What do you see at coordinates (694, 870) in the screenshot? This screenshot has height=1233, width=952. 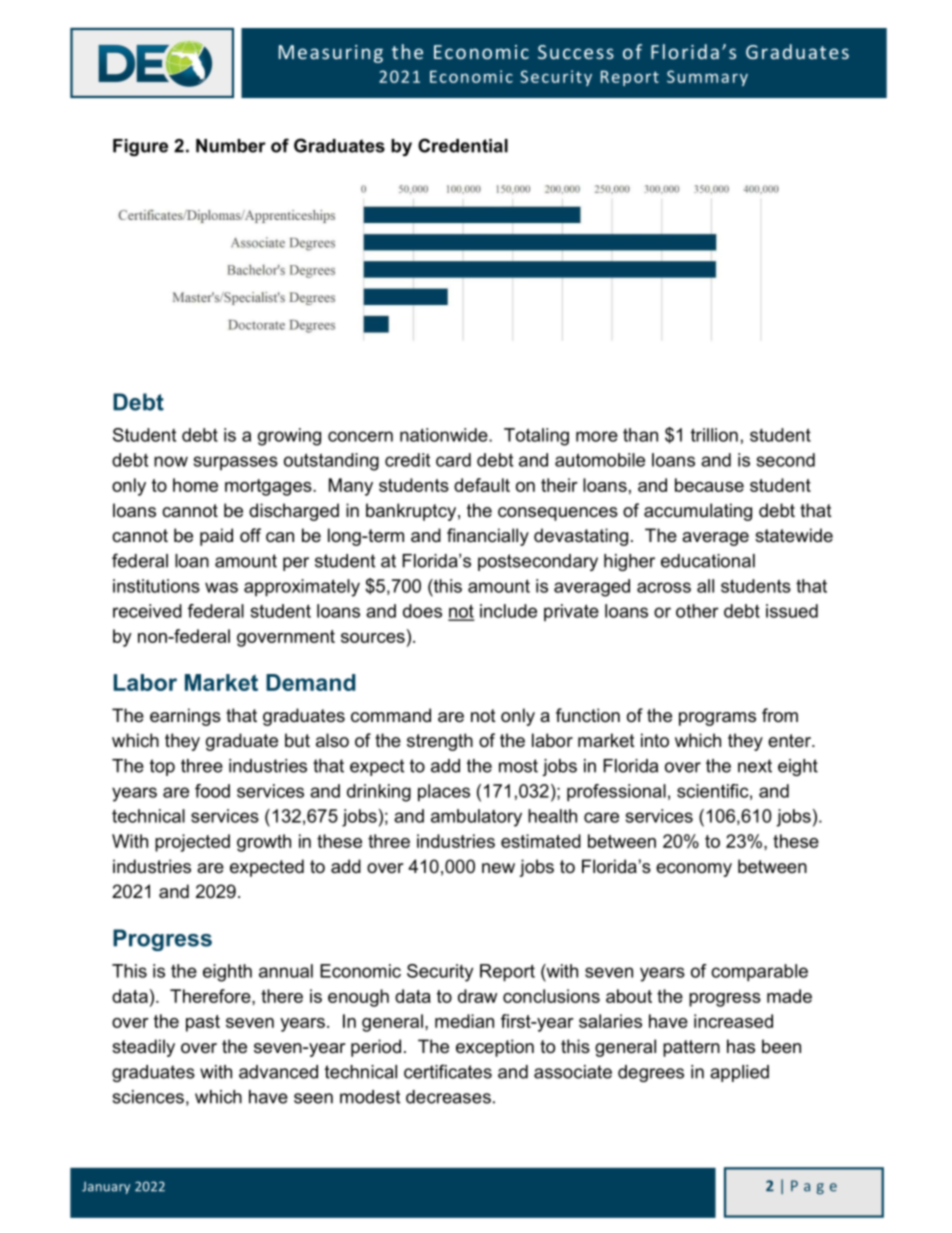 I see `economy` at bounding box center [694, 870].
